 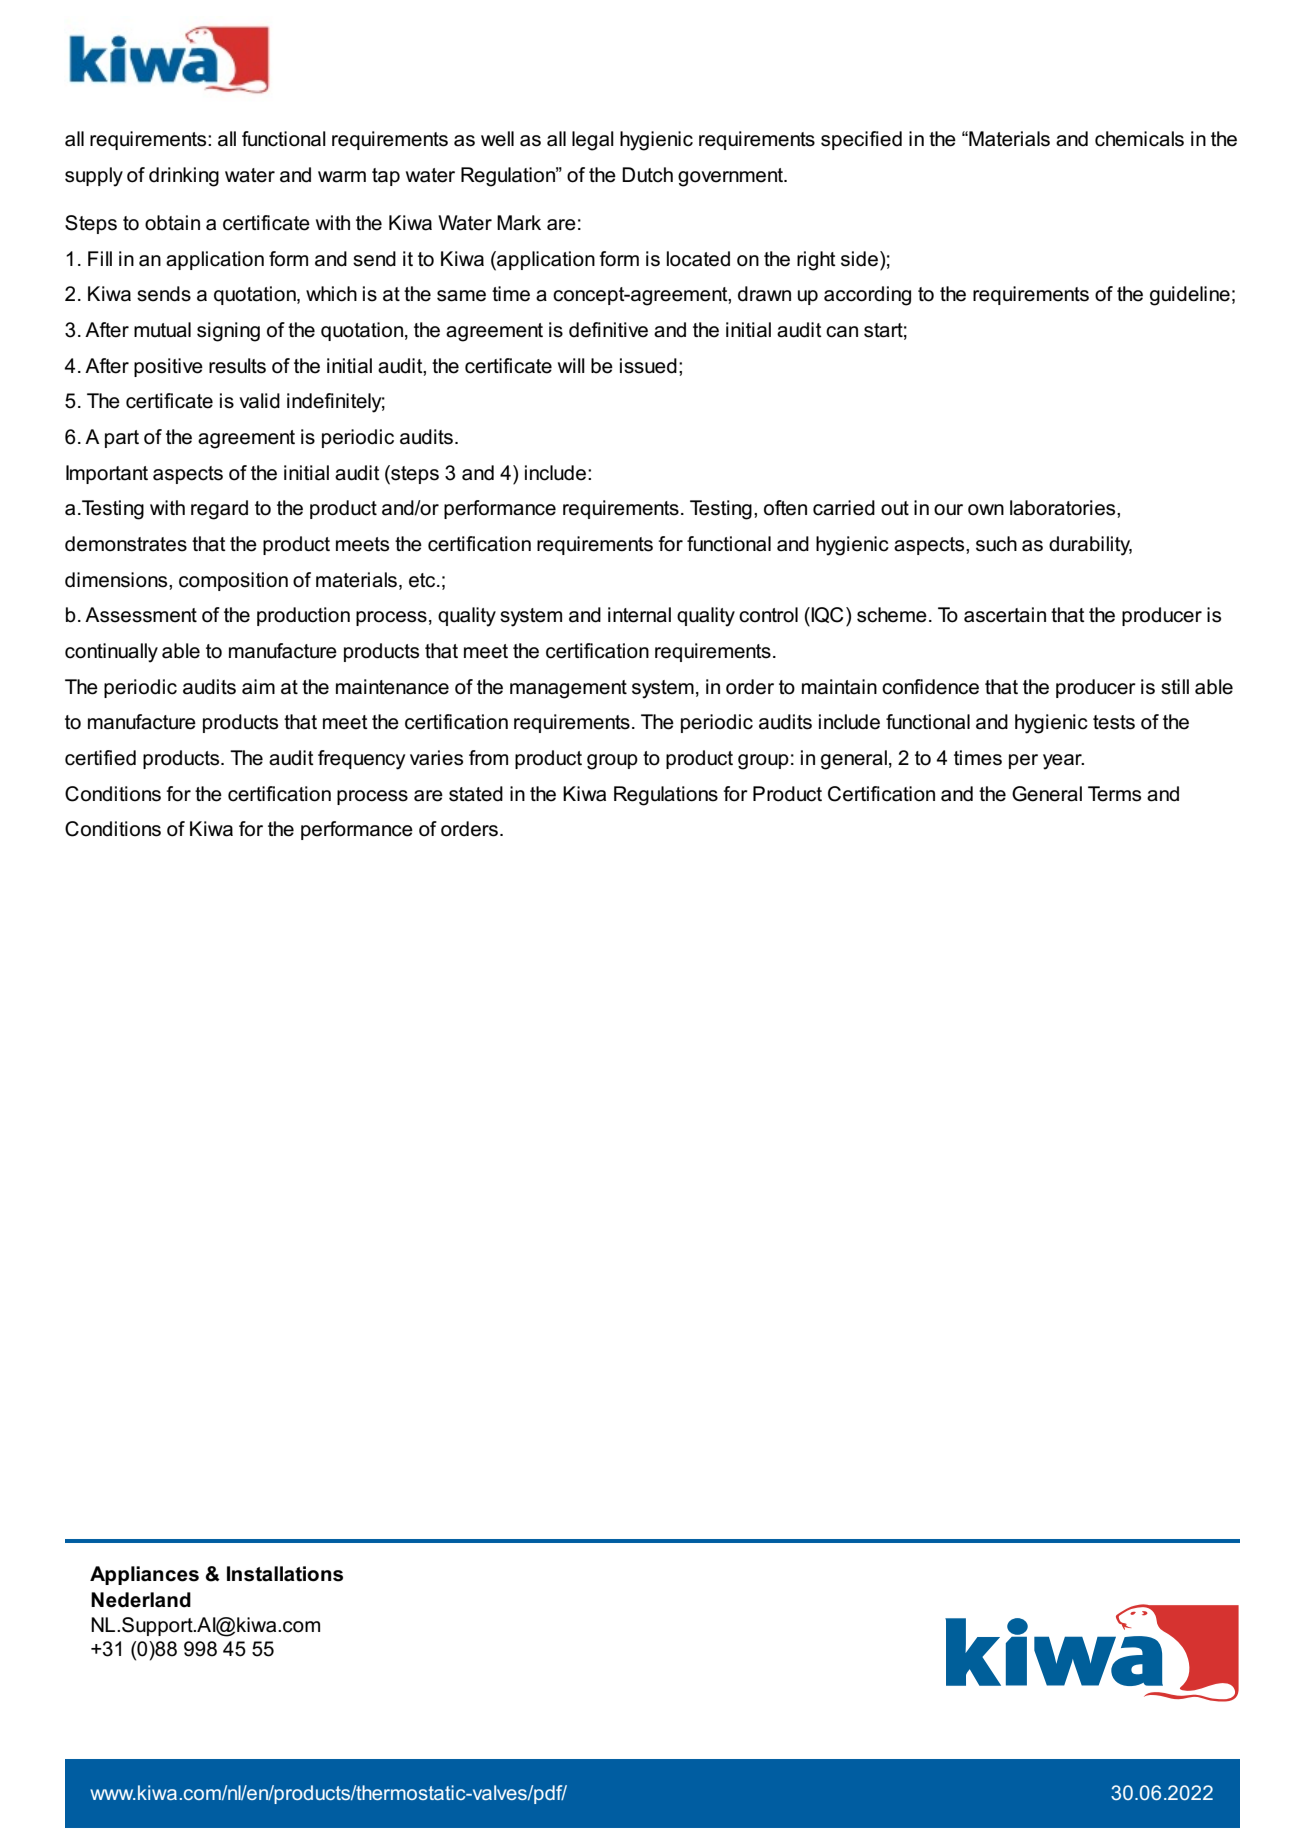 What do you see at coordinates (1139, 139) in the screenshot?
I see `chemicals` at bounding box center [1139, 139].
